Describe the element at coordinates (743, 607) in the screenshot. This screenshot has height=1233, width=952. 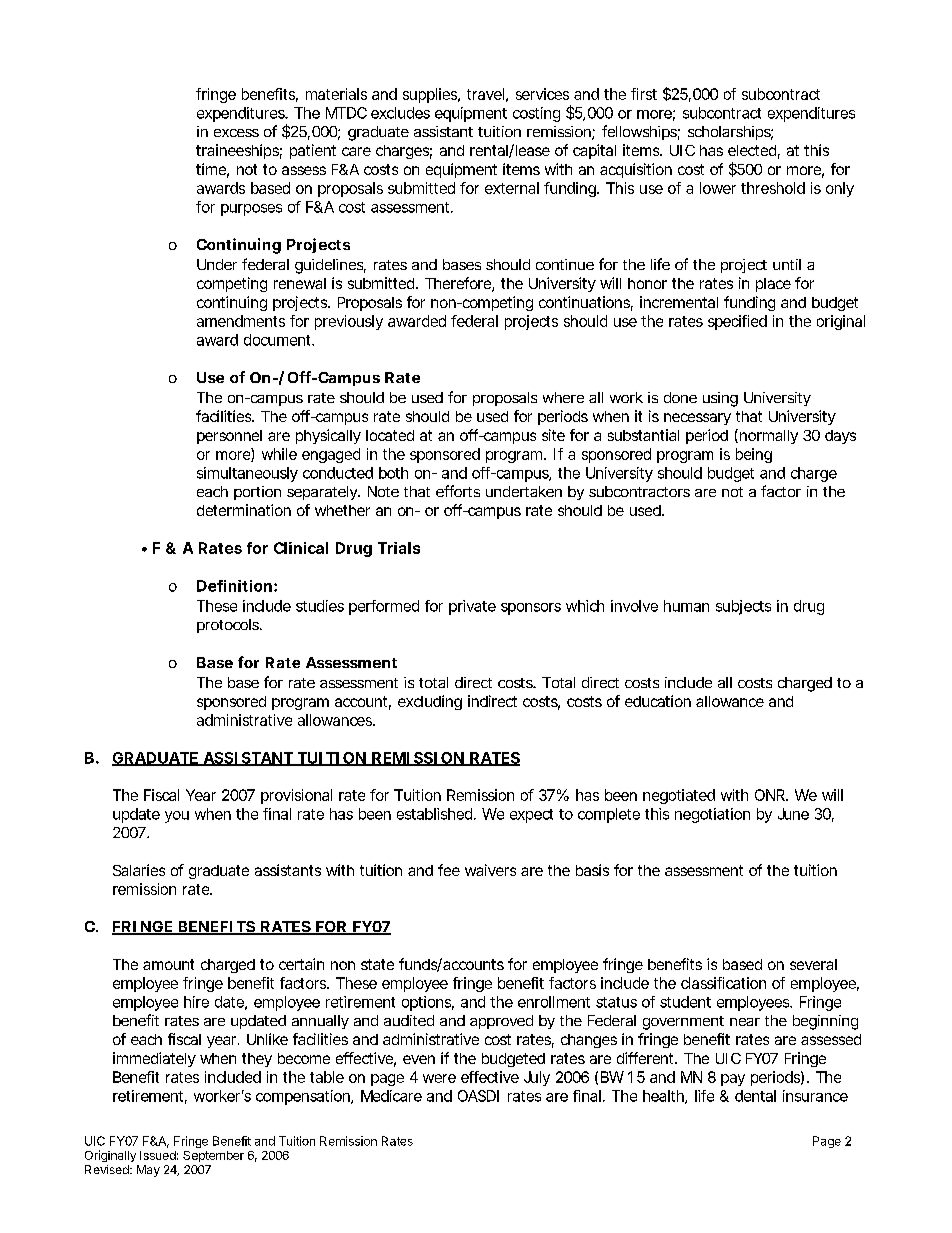
I see `subjects` at that location.
